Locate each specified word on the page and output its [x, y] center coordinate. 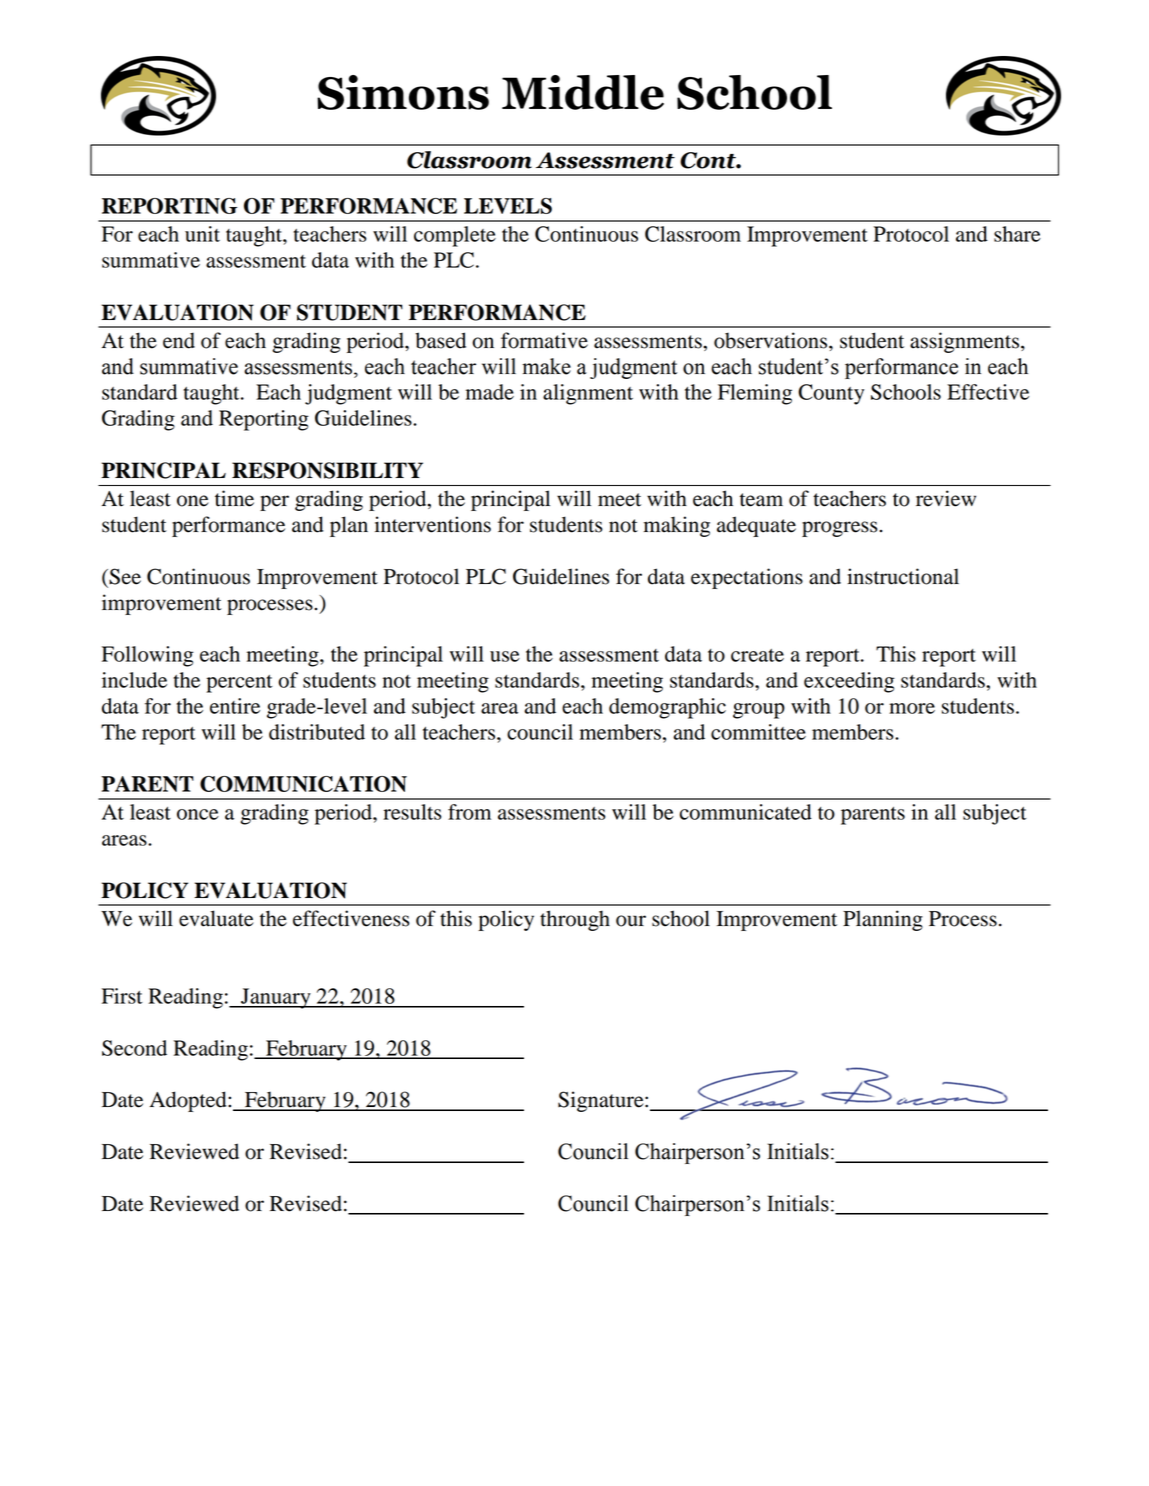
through [575, 920]
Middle [583, 92]
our [631, 921]
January [276, 998]
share [1017, 234]
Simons [403, 92]
